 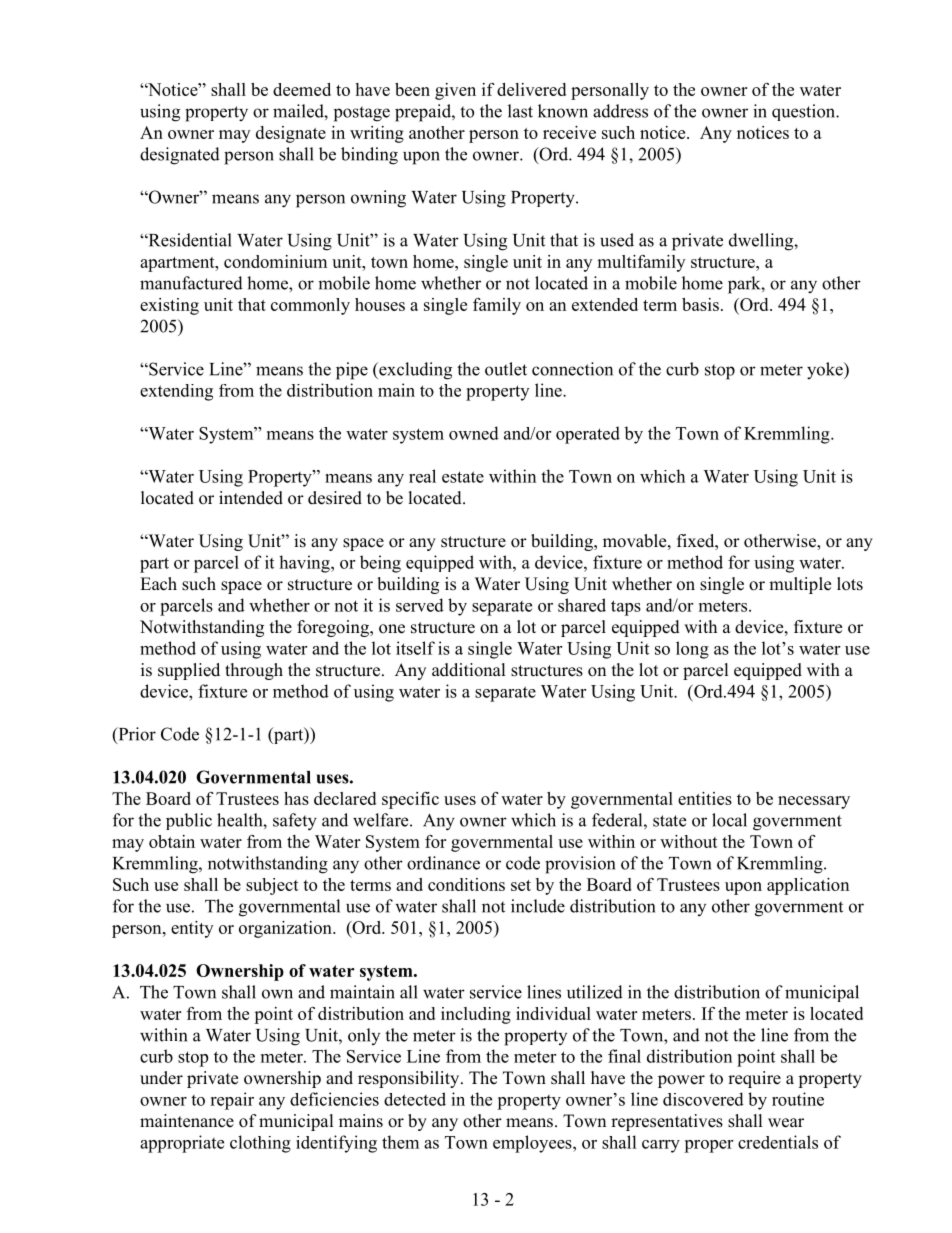 What do you see at coordinates (410, 800) in the screenshot?
I see `specific` at bounding box center [410, 800].
